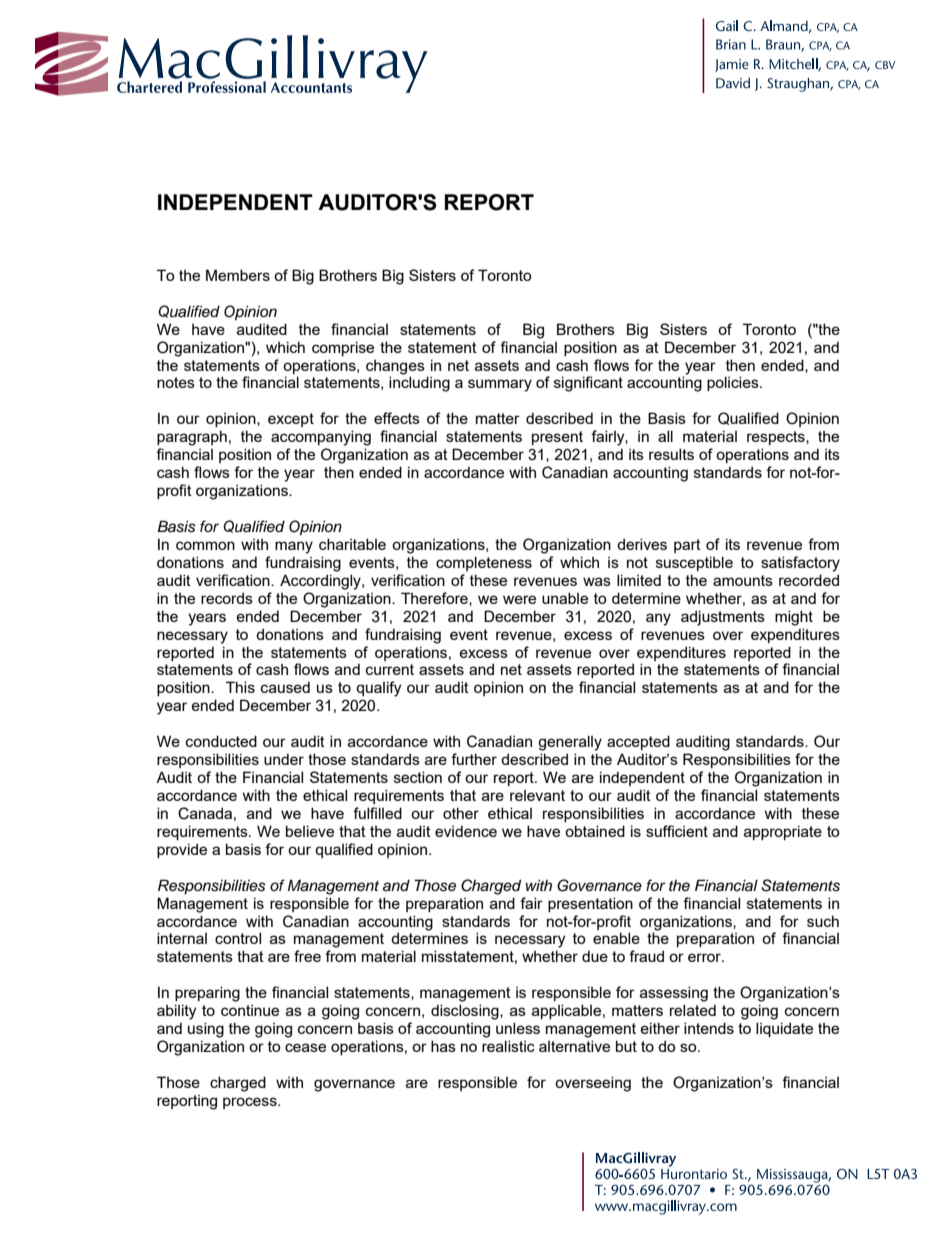 This screenshot has width=952, height=1233. What do you see at coordinates (238, 275) in the screenshot?
I see `Members` at bounding box center [238, 275].
